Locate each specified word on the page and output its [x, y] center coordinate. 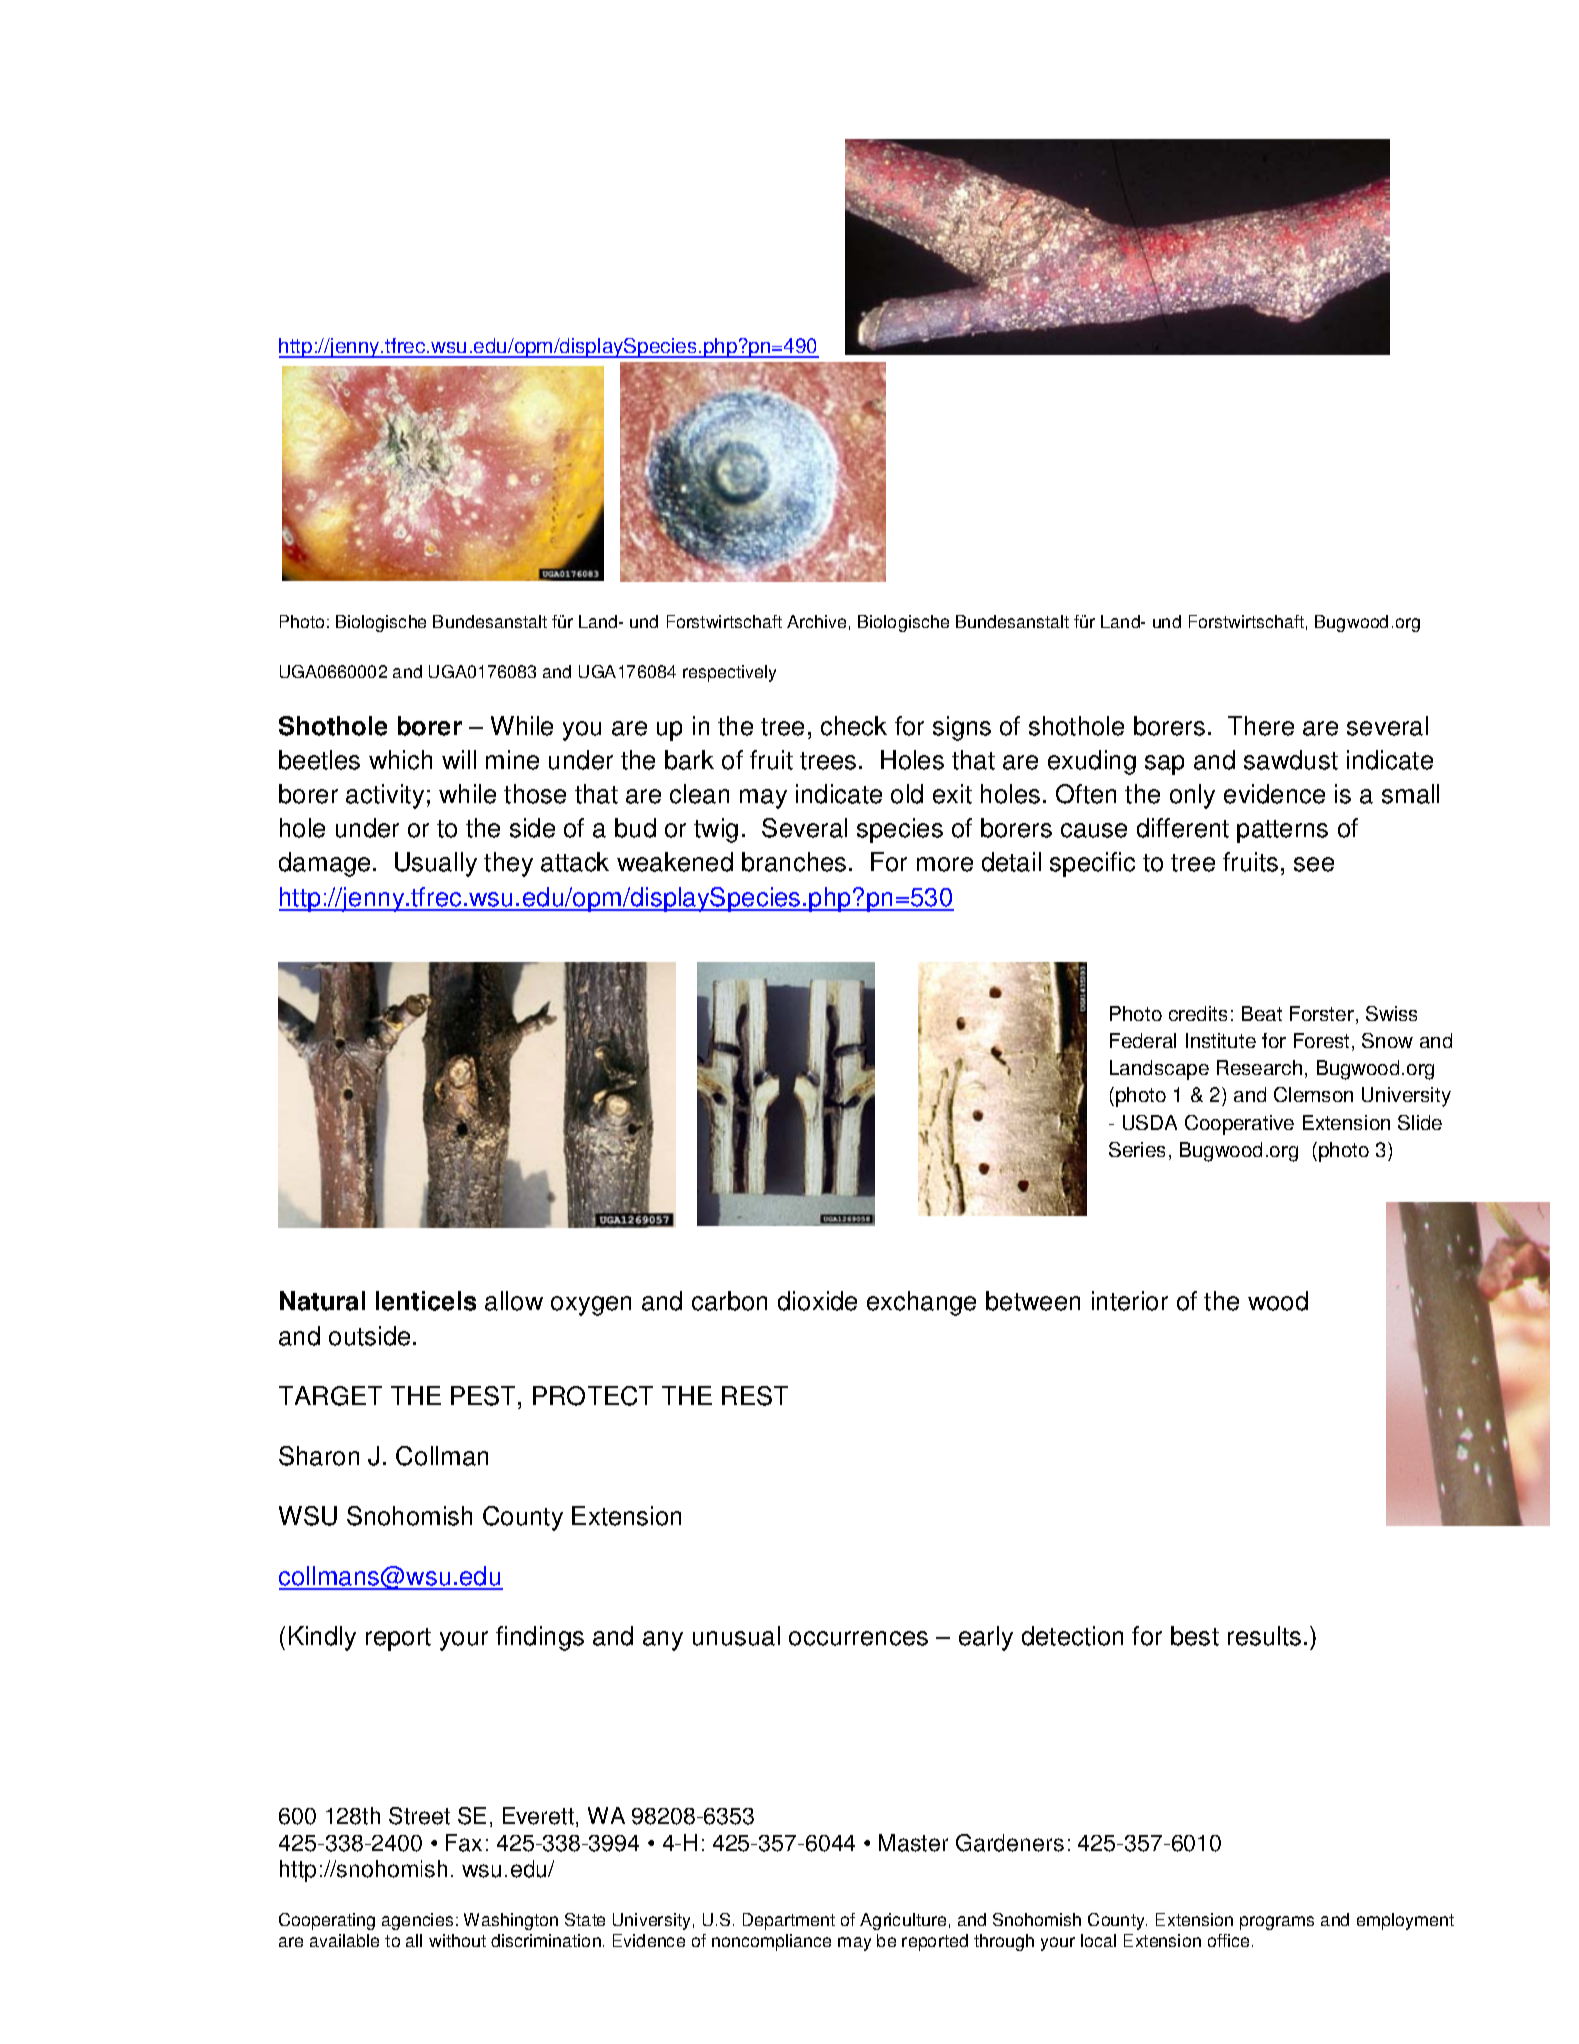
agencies [417, 1921]
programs [1277, 1923]
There [1261, 726]
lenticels [426, 1301]
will [459, 759]
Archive [816, 621]
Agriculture [903, 1921]
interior [1130, 1301]
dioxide [817, 1301]
